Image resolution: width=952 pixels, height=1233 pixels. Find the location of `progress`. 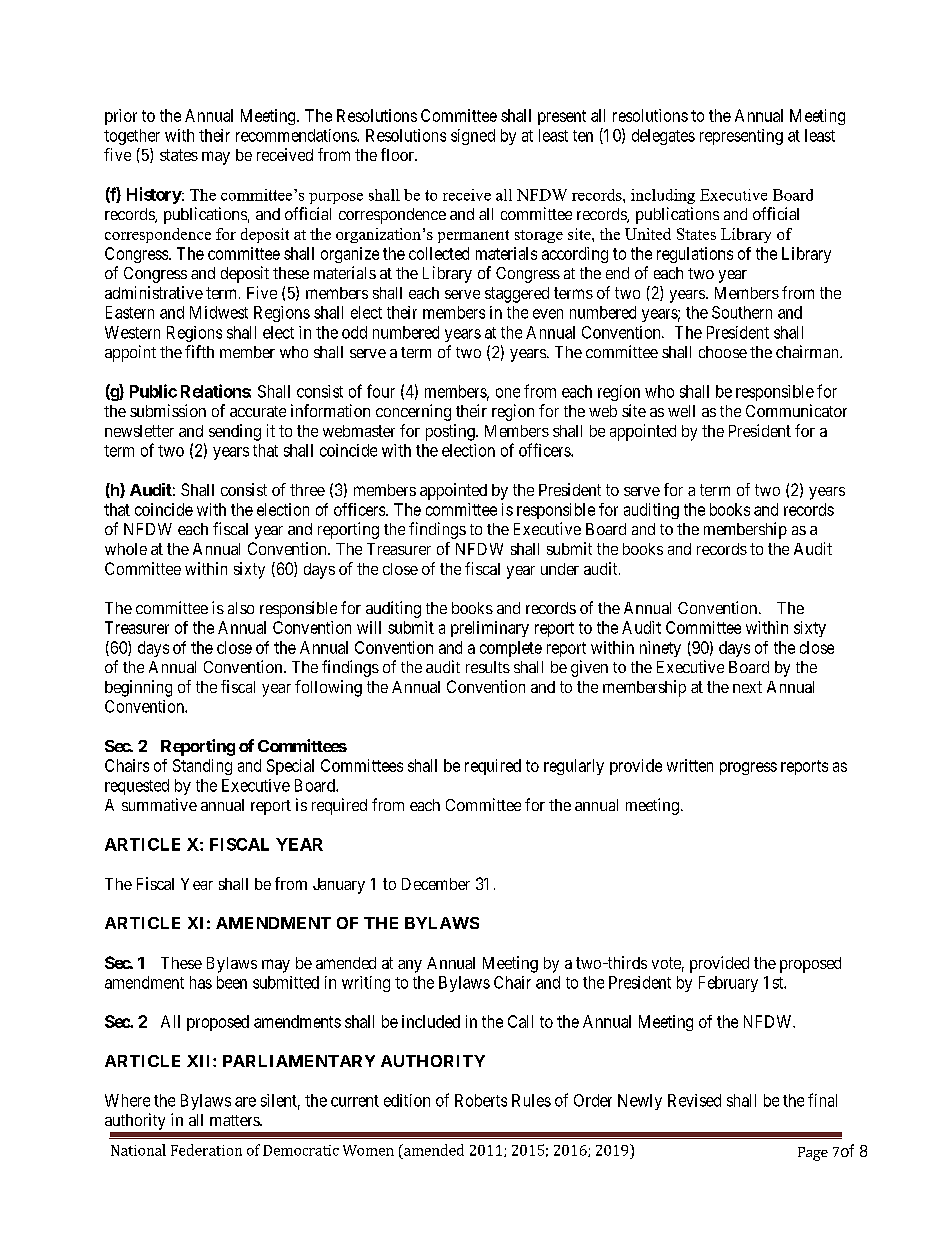

progress is located at coordinates (748, 768).
